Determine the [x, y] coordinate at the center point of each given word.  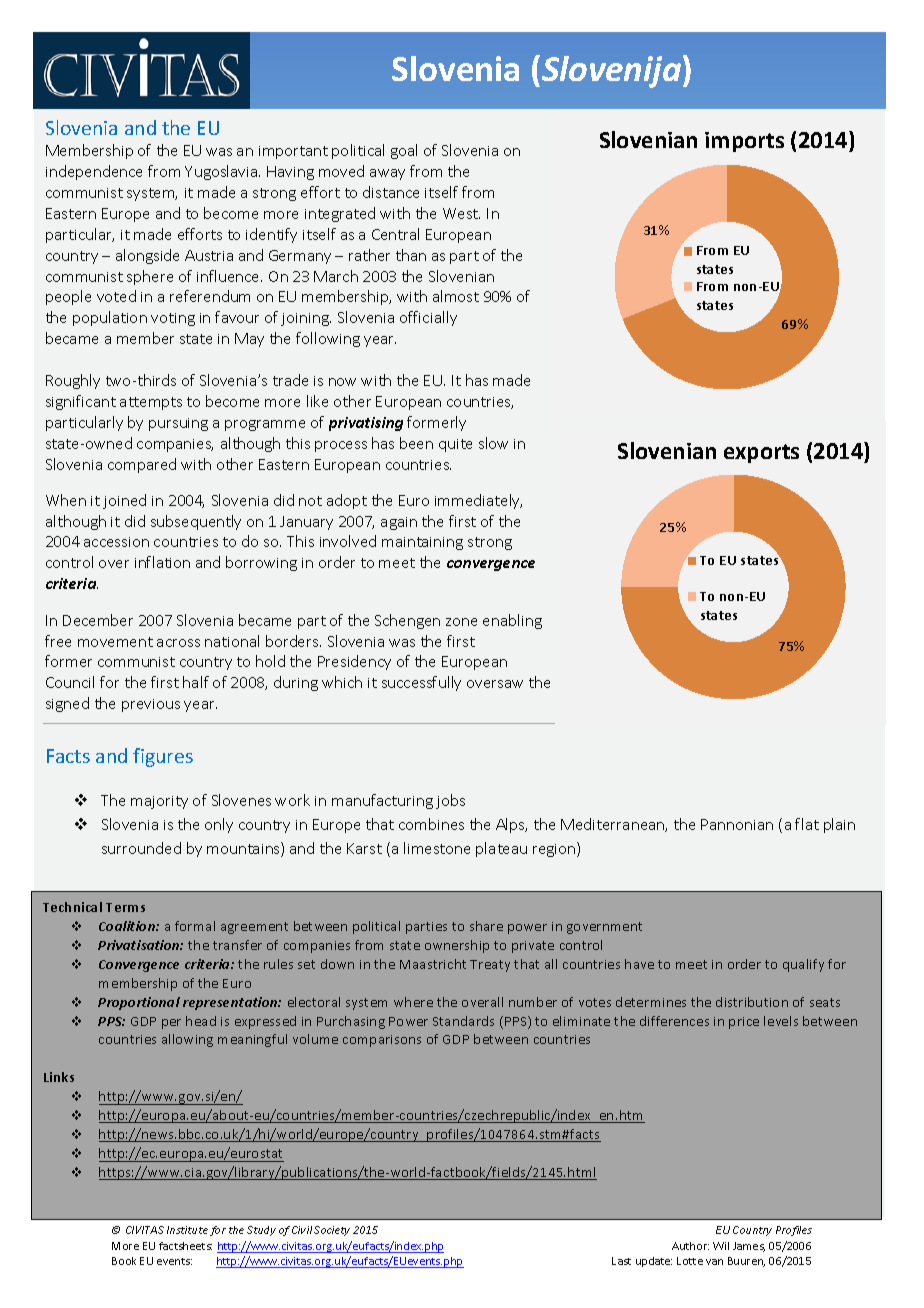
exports [761, 453]
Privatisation [140, 945]
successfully [421, 683]
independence [94, 172]
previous [151, 705]
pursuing [178, 424]
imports [744, 142]
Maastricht [433, 964]
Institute [187, 1230]
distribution [752, 1002]
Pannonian [737, 824]
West [461, 213]
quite [455, 445]
